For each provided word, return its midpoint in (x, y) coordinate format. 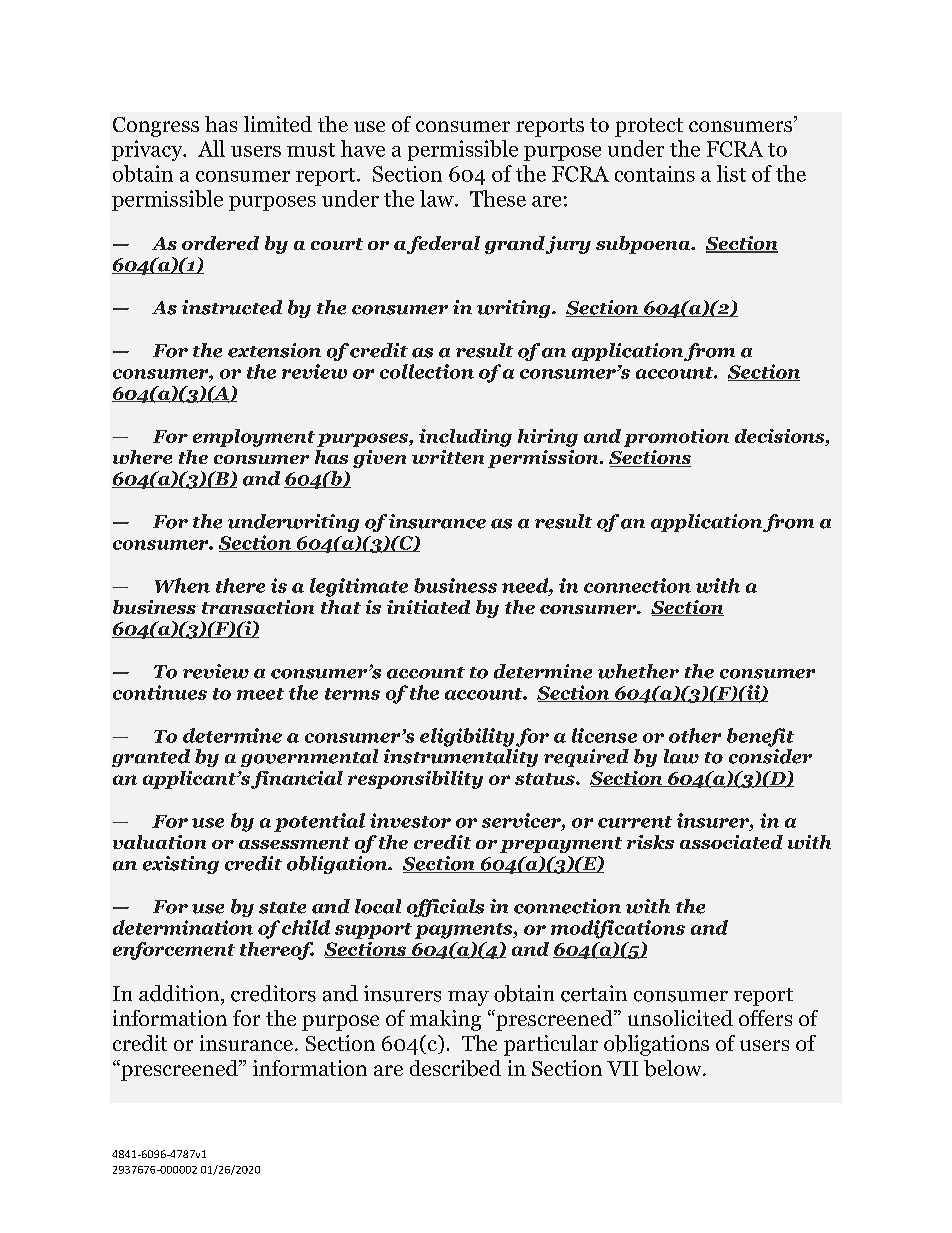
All (211, 148)
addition (179, 993)
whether (638, 671)
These (498, 198)
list (731, 173)
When (182, 585)
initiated (428, 607)
